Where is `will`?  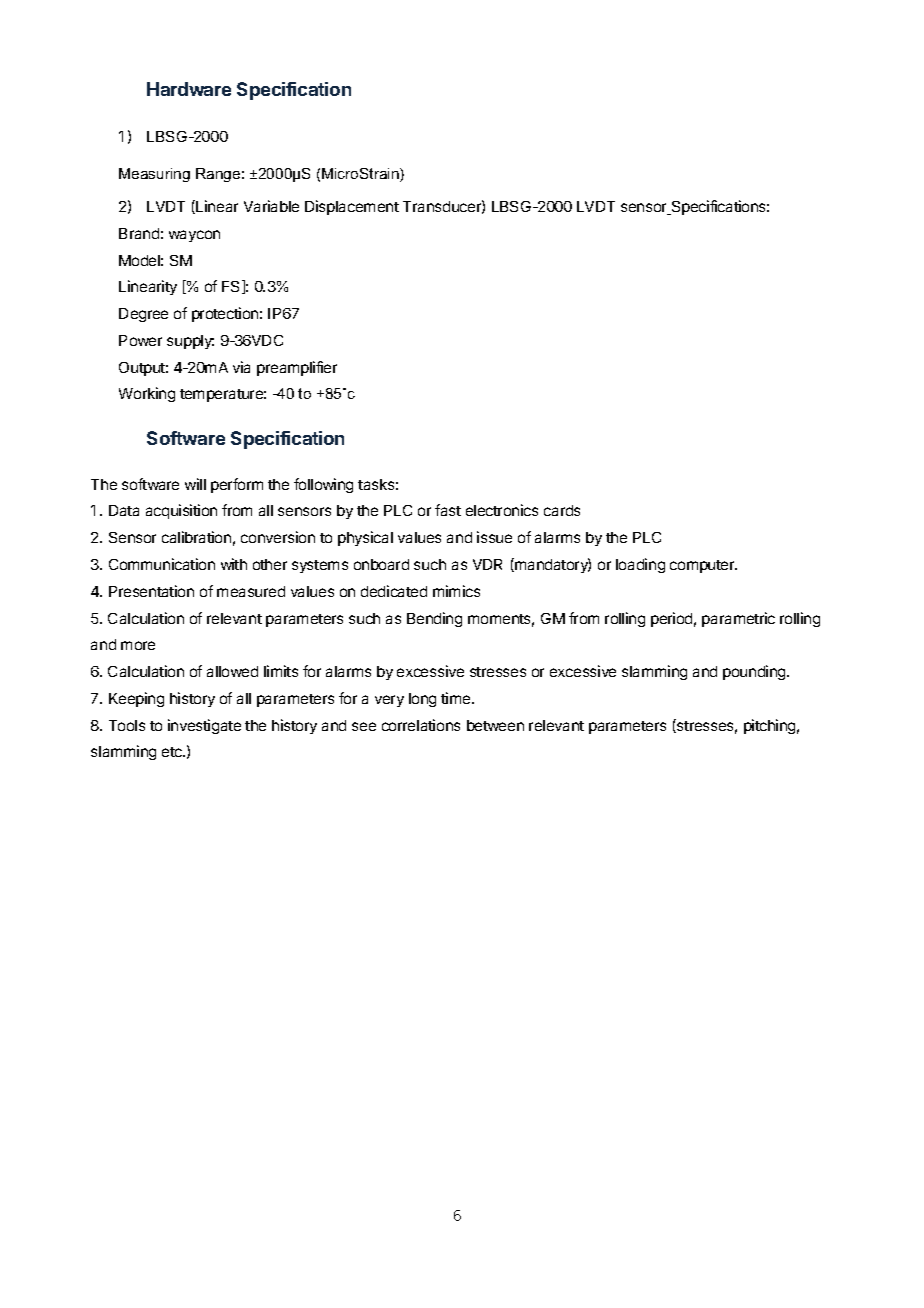 will is located at coordinates (195, 484).
